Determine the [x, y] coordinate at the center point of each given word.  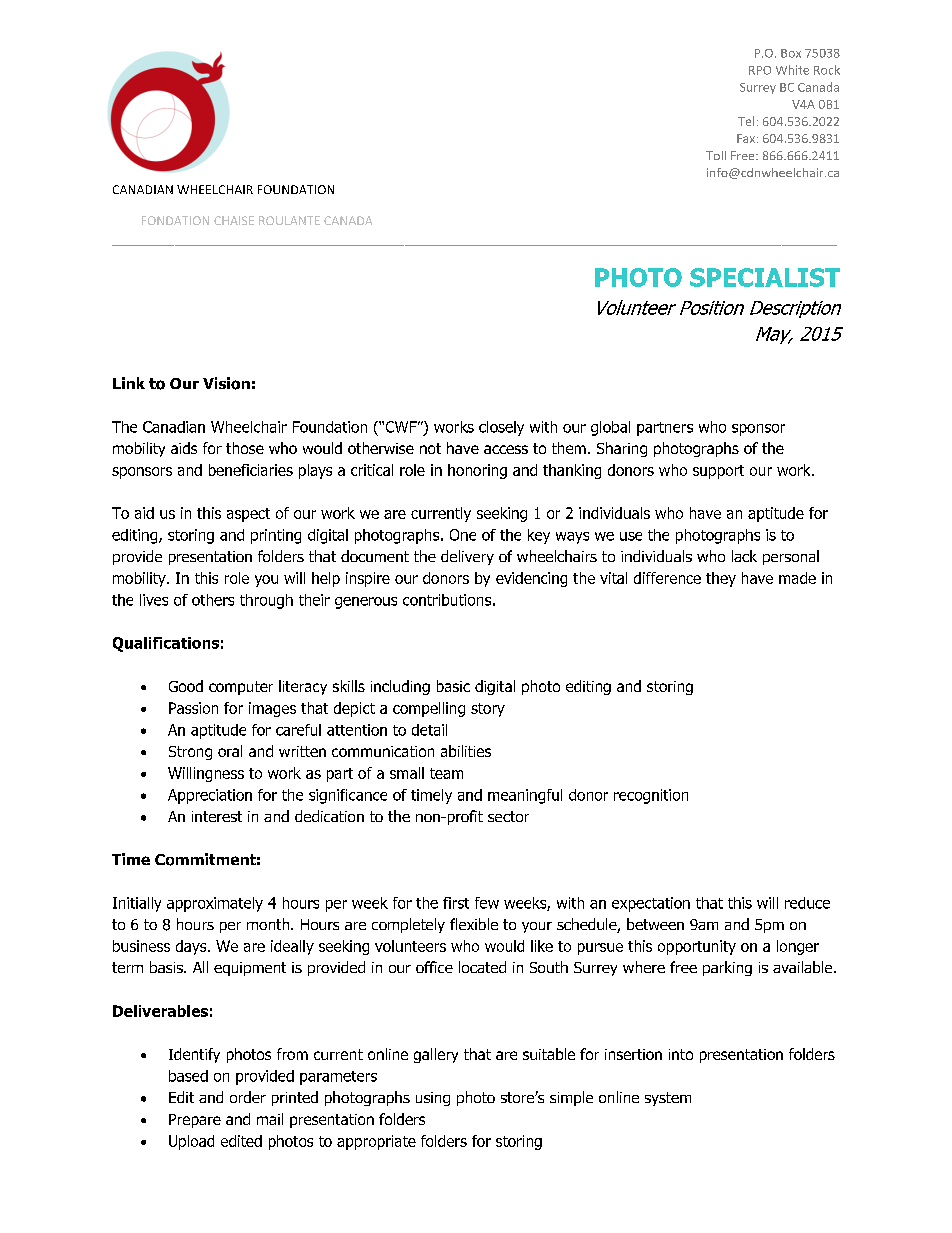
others [213, 600]
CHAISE [234, 220]
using [433, 1099]
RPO [760, 70]
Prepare [195, 1121]
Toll [716, 155]
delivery [467, 557]
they [721, 579]
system [668, 1099]
